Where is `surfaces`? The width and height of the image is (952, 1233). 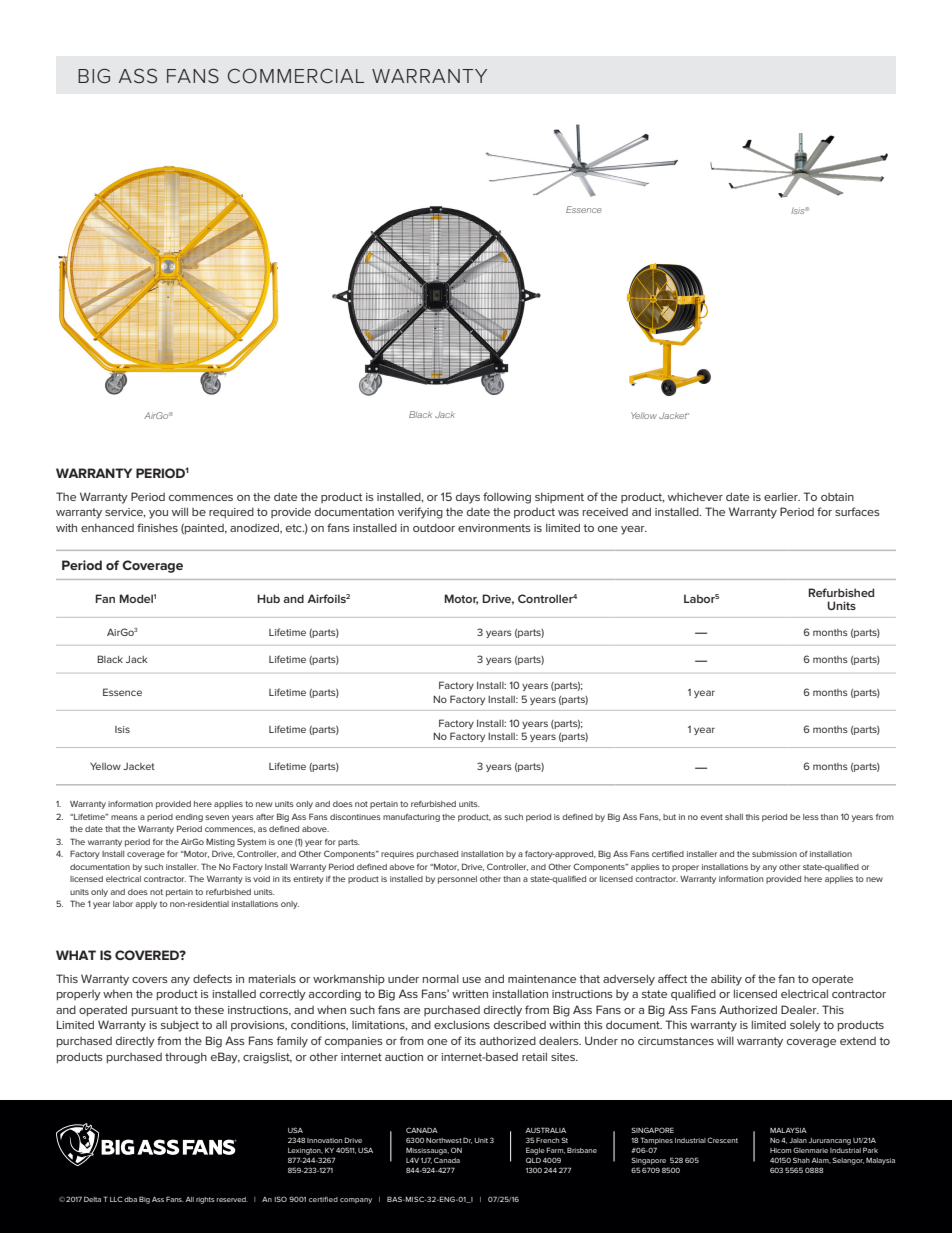 surfaces is located at coordinates (857, 511).
